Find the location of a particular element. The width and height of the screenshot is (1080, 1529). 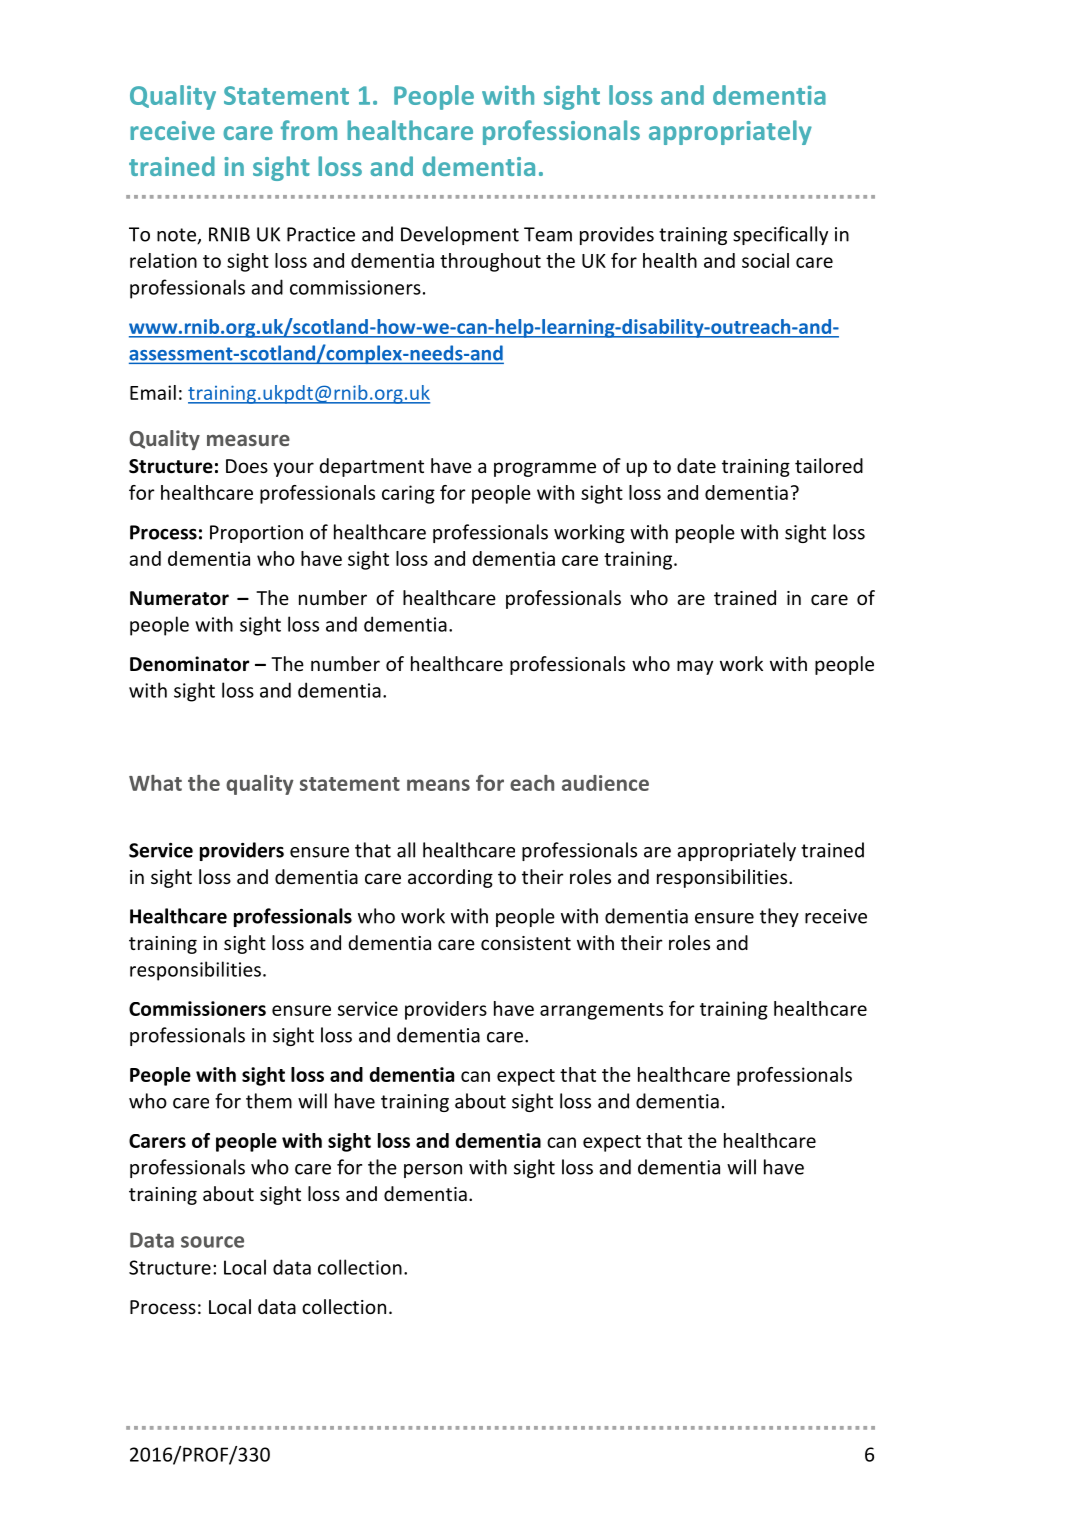

Denominator is located at coordinates (189, 664).
